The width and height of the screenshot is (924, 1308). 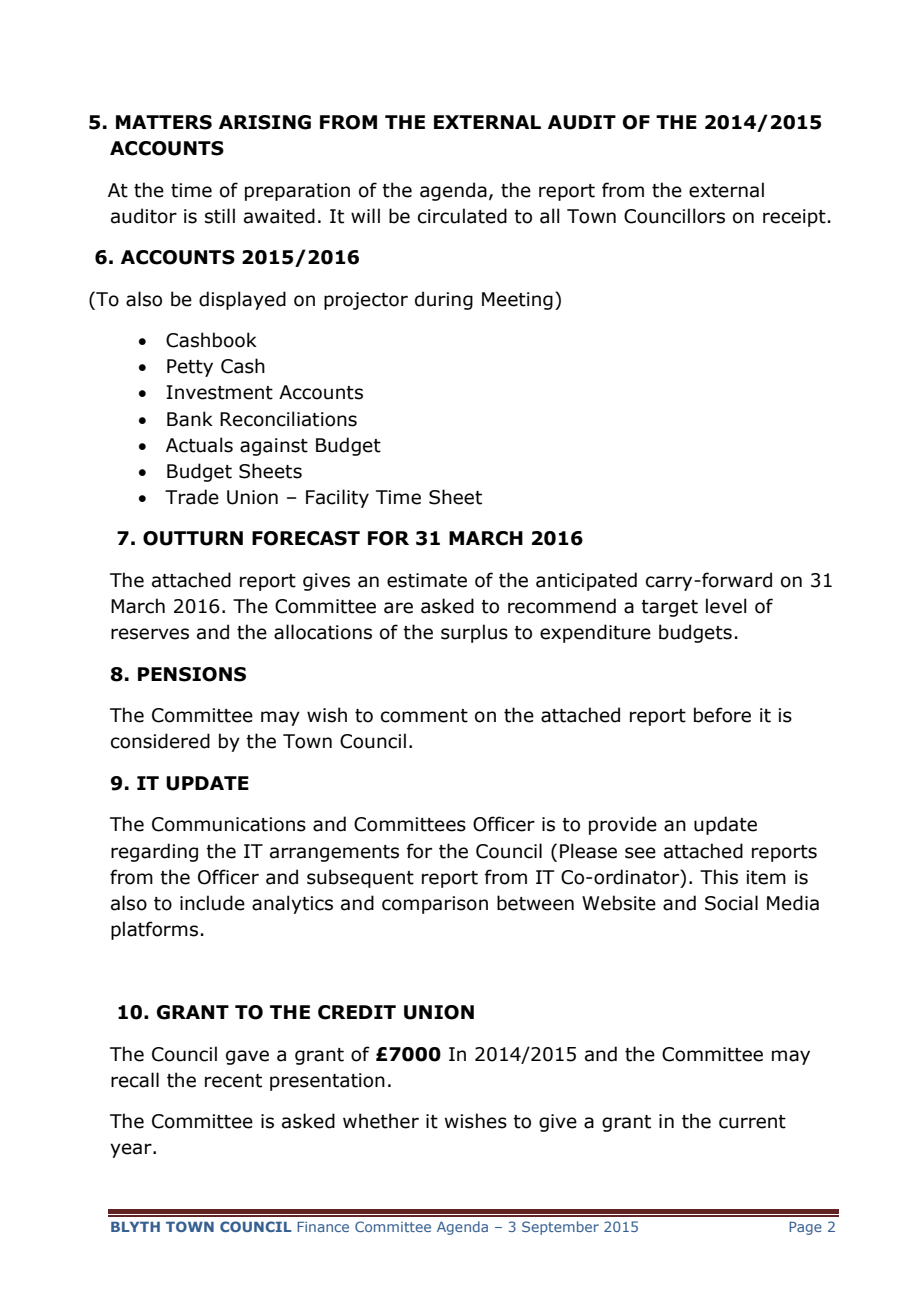 What do you see at coordinates (192, 497) in the screenshot?
I see `Trade` at bounding box center [192, 497].
